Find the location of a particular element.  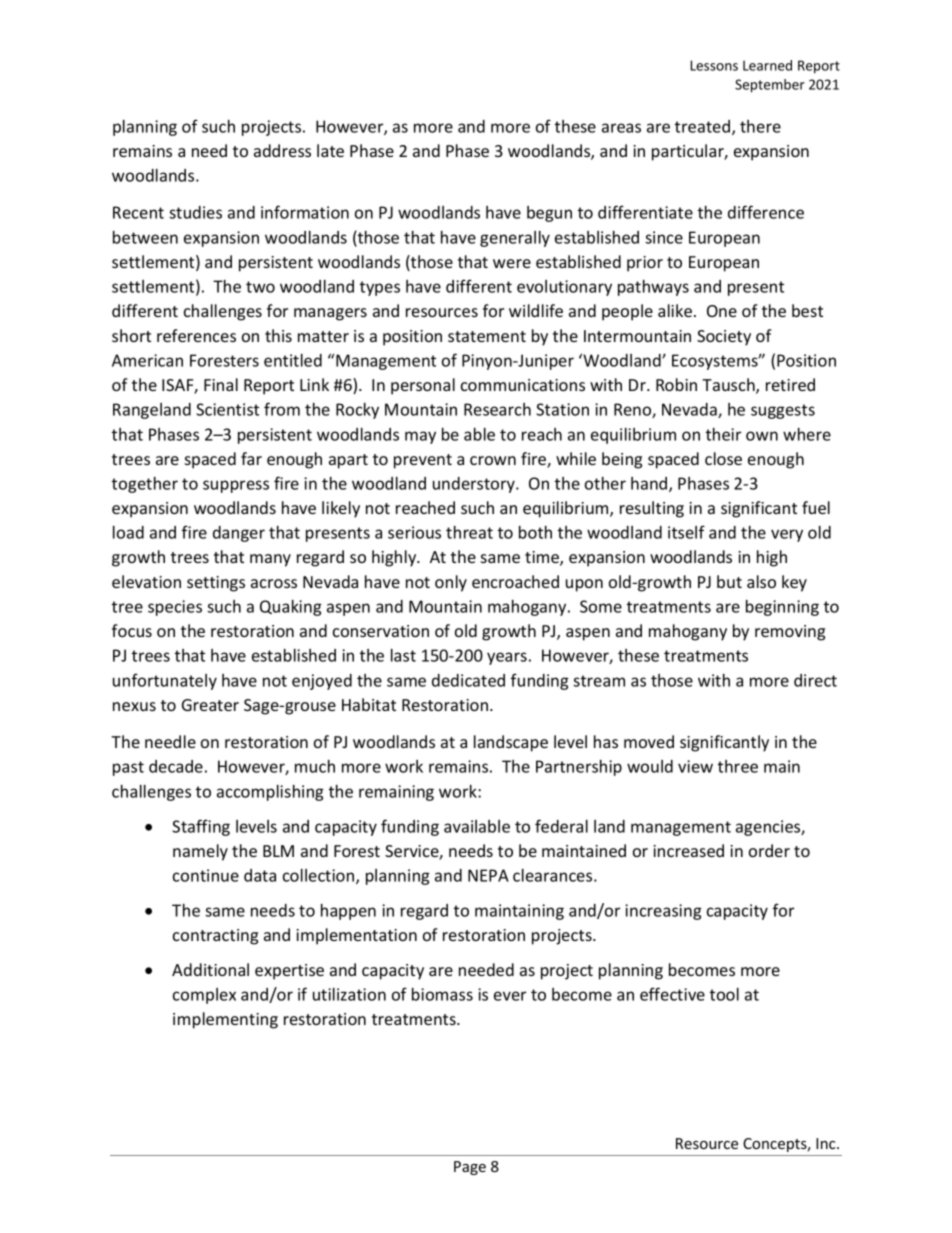

but is located at coordinates (729, 581).
